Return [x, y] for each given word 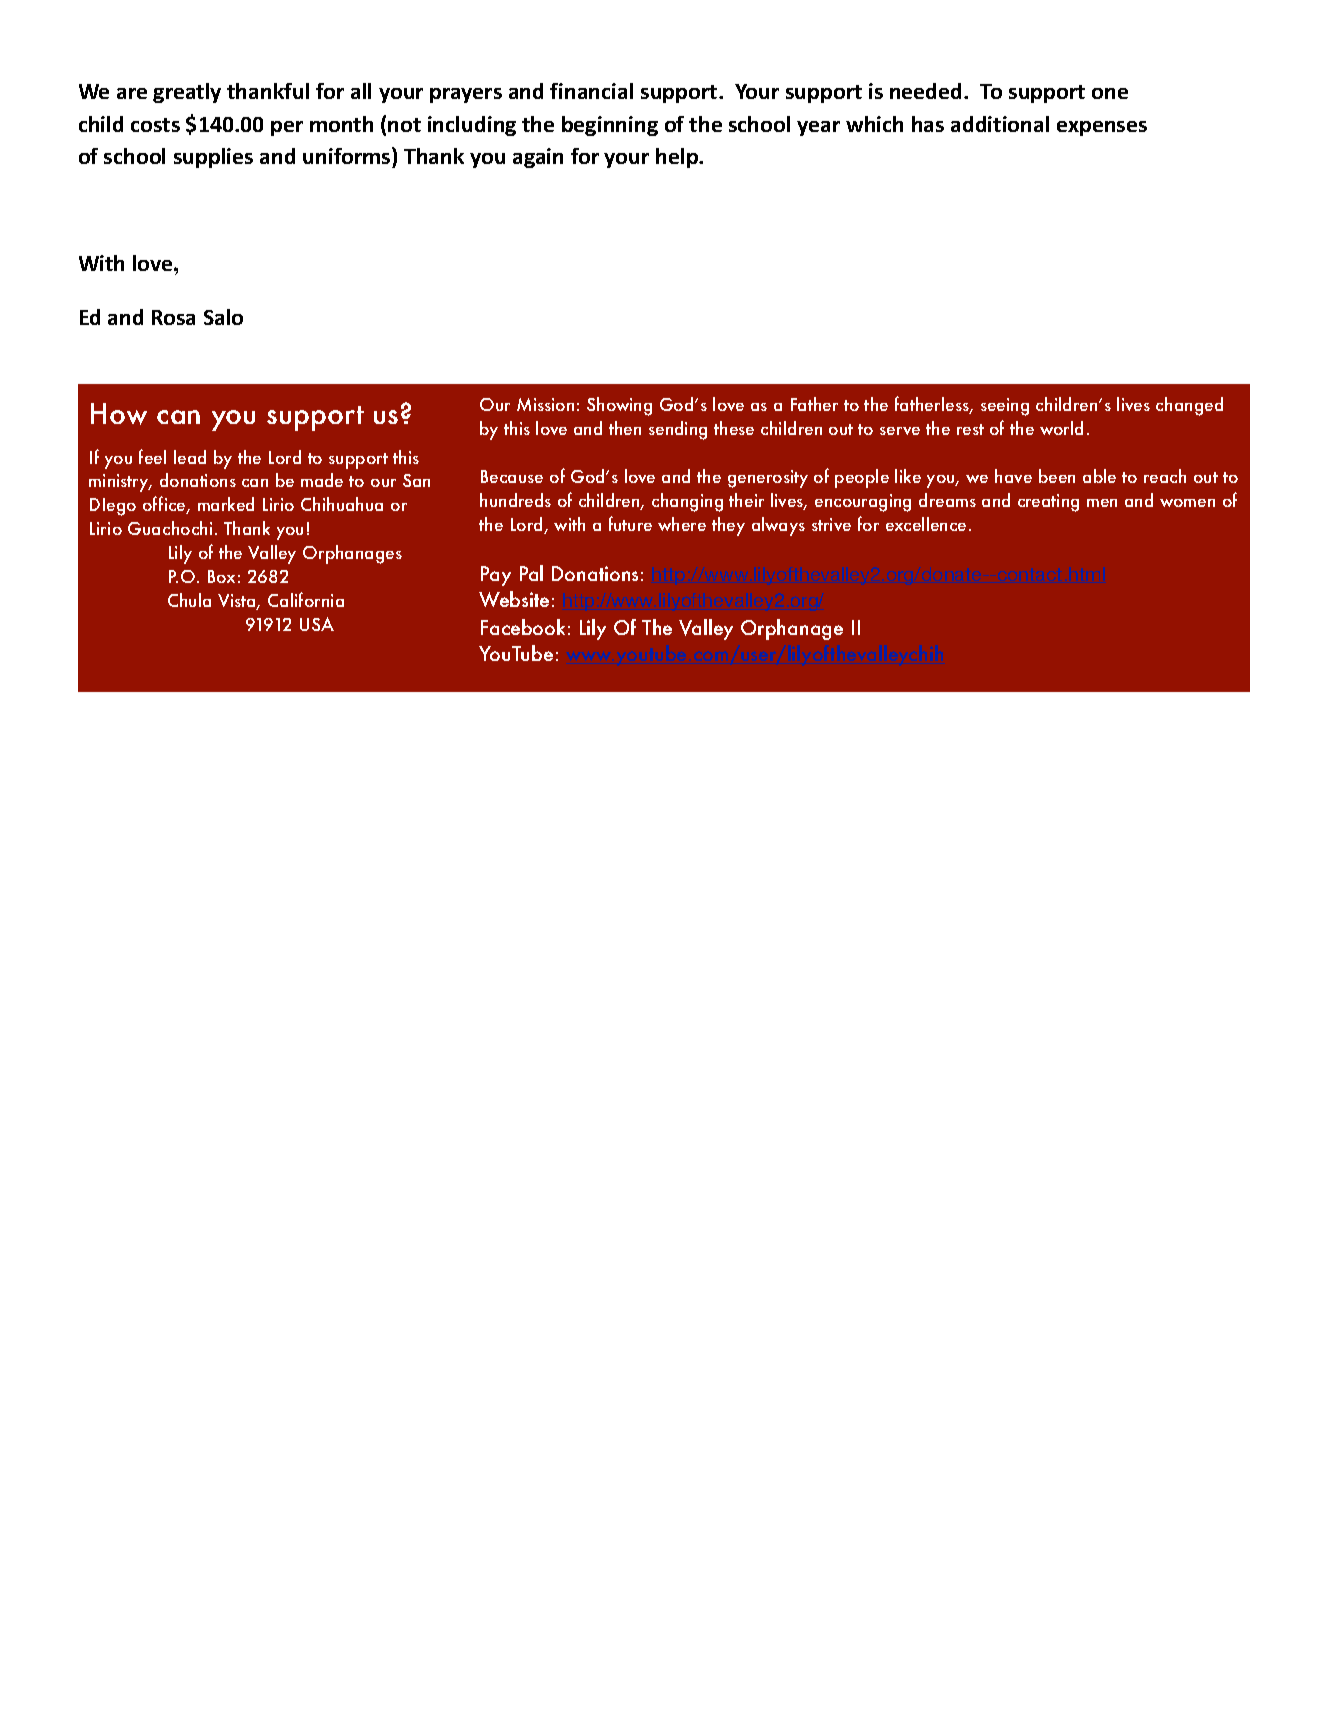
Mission [545, 404]
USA [317, 624]
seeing [1005, 407]
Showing [619, 406]
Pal [531, 573]
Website [514, 599]
